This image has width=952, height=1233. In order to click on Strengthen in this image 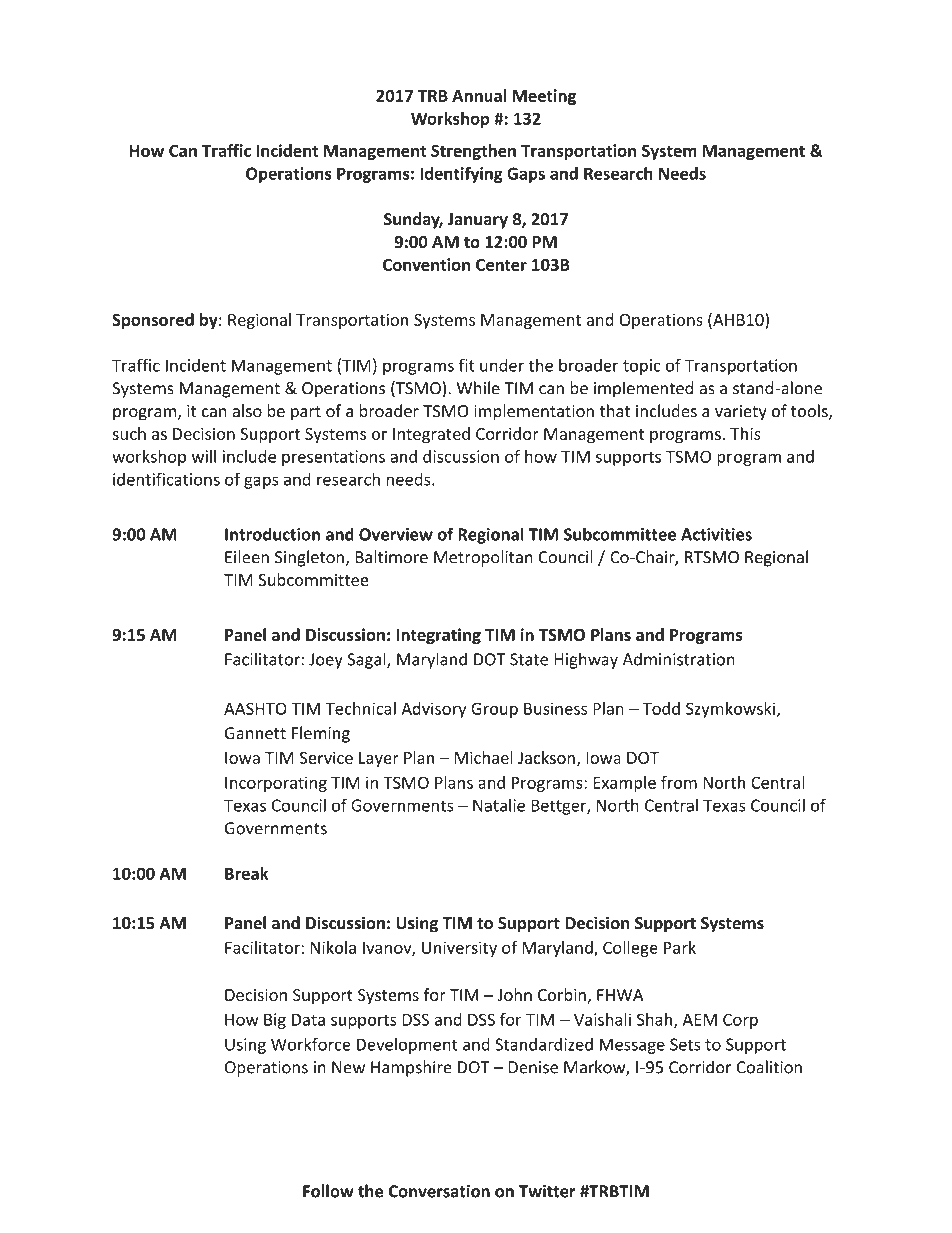, I will do `click(473, 152)`.
